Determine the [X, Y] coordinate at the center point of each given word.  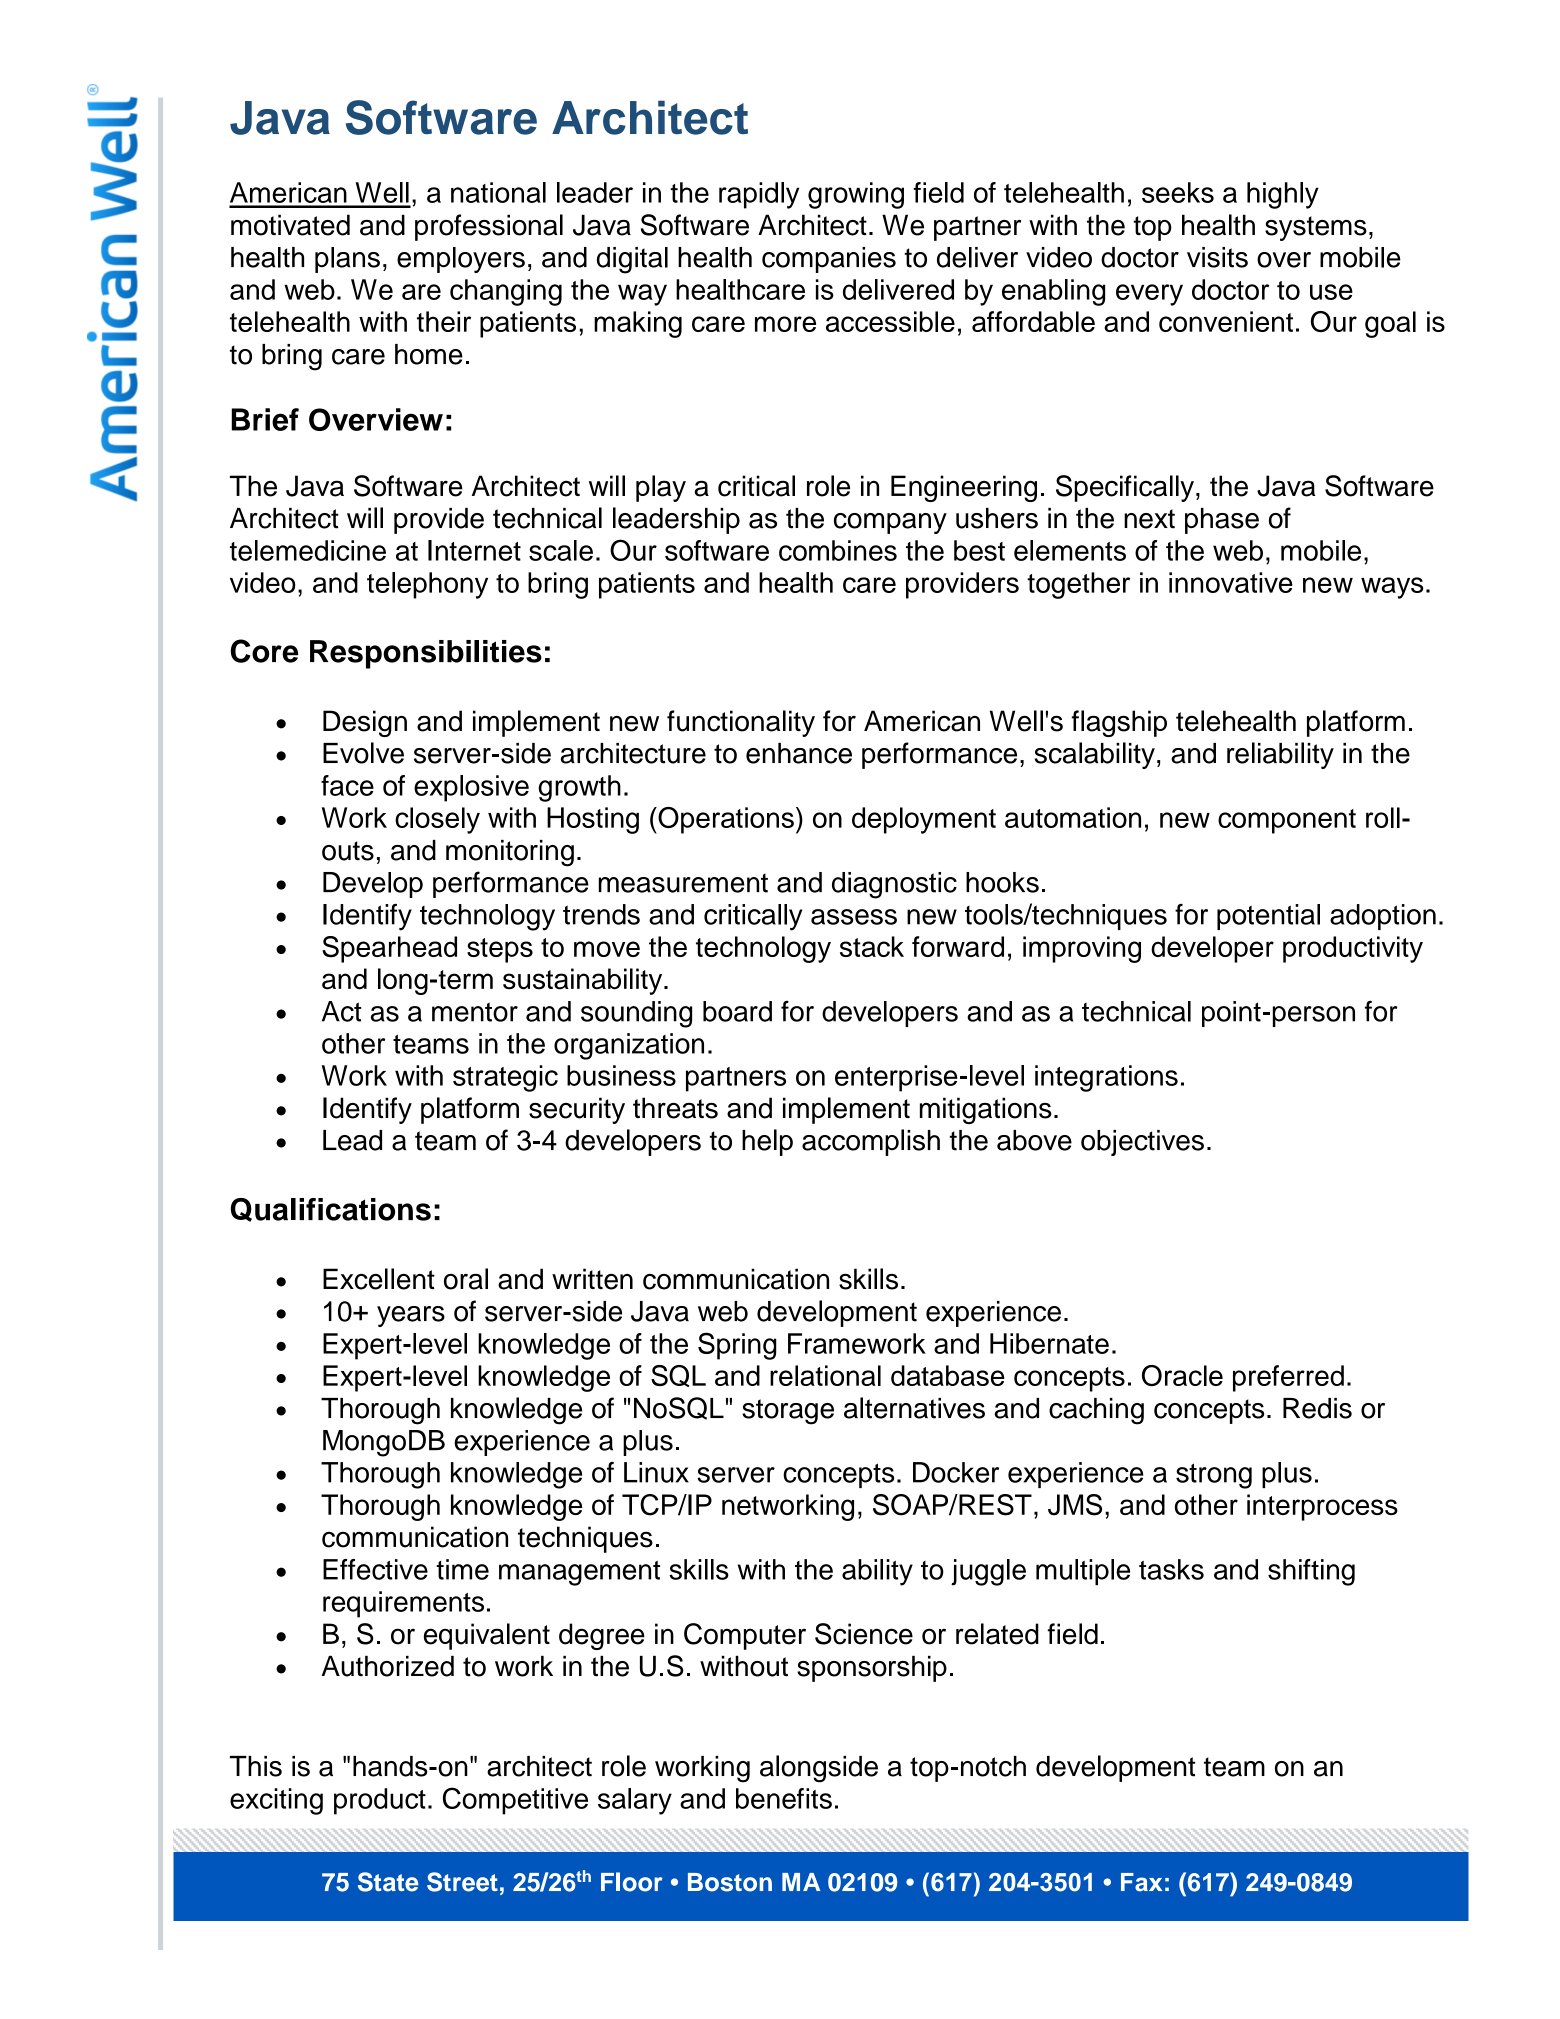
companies [829, 260]
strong [1214, 1476]
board [737, 1011]
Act [341, 1011]
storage [788, 1412]
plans [347, 260]
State [388, 1882]
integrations [1106, 1078]
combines [838, 550]
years [411, 1316]
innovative [1231, 582]
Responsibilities [426, 654]
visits [1217, 257]
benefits [784, 1798]
